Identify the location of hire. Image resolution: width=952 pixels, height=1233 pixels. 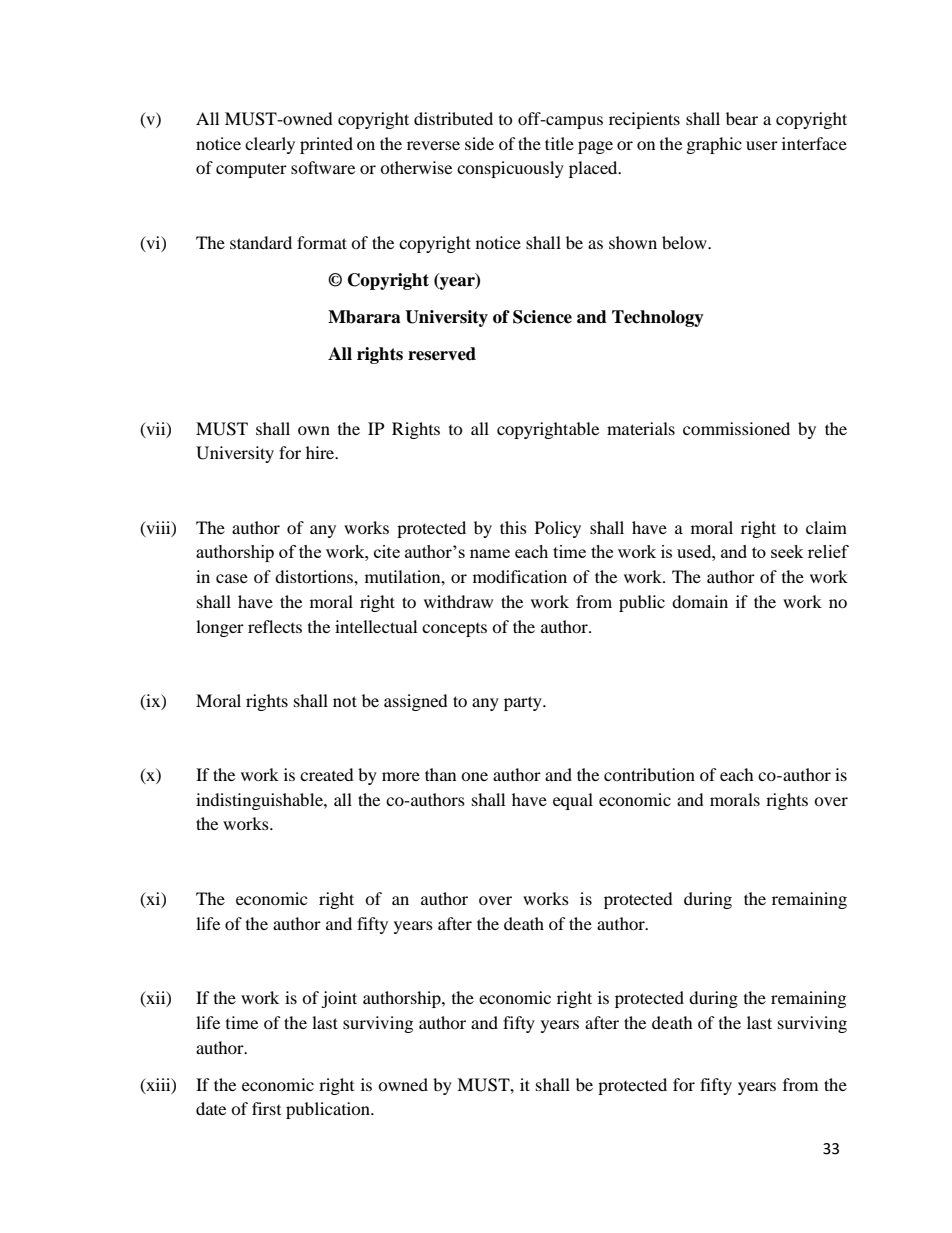
(321, 452).
